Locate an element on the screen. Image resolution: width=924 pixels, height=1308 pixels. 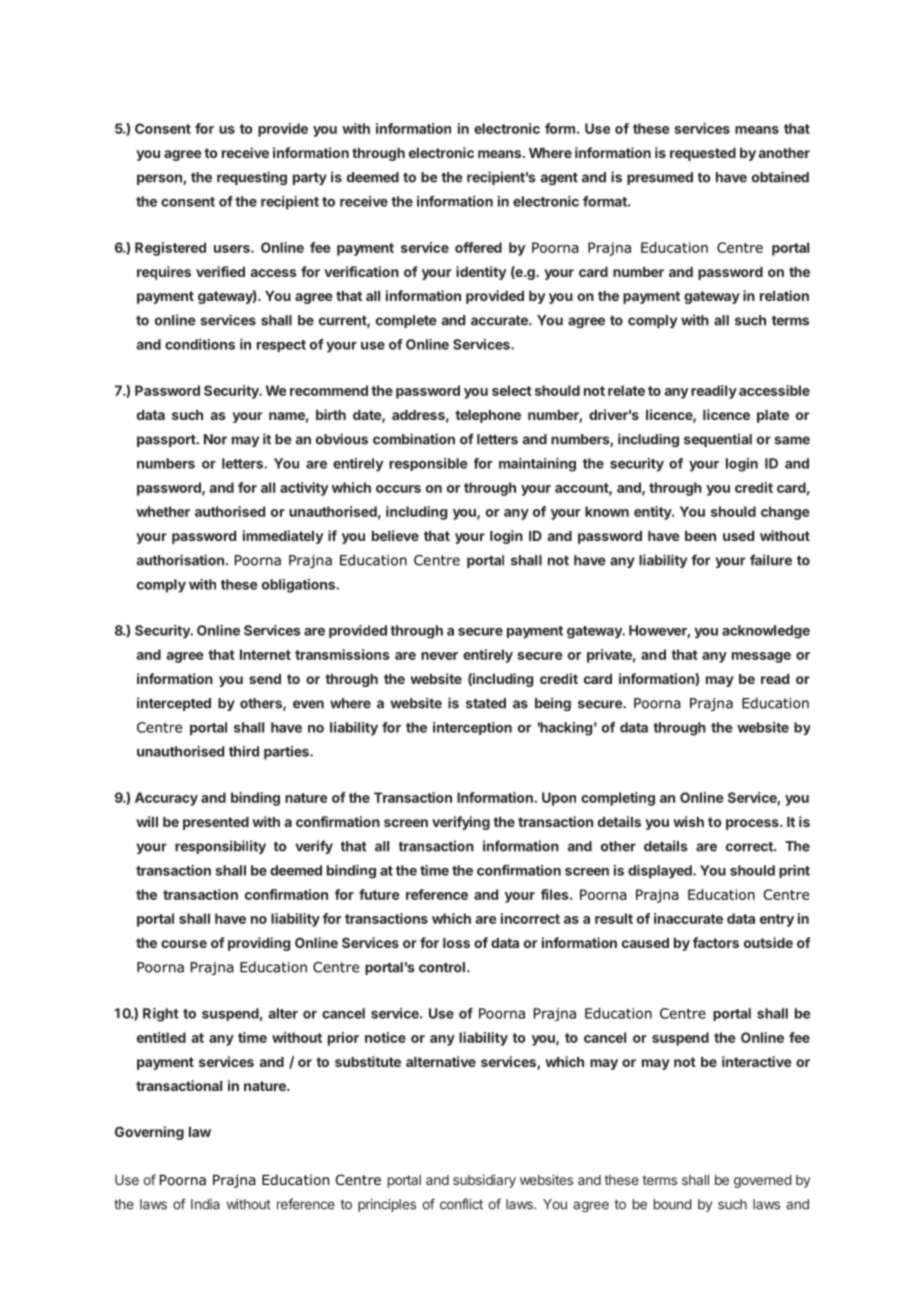
whether is located at coordinates (163, 511).
